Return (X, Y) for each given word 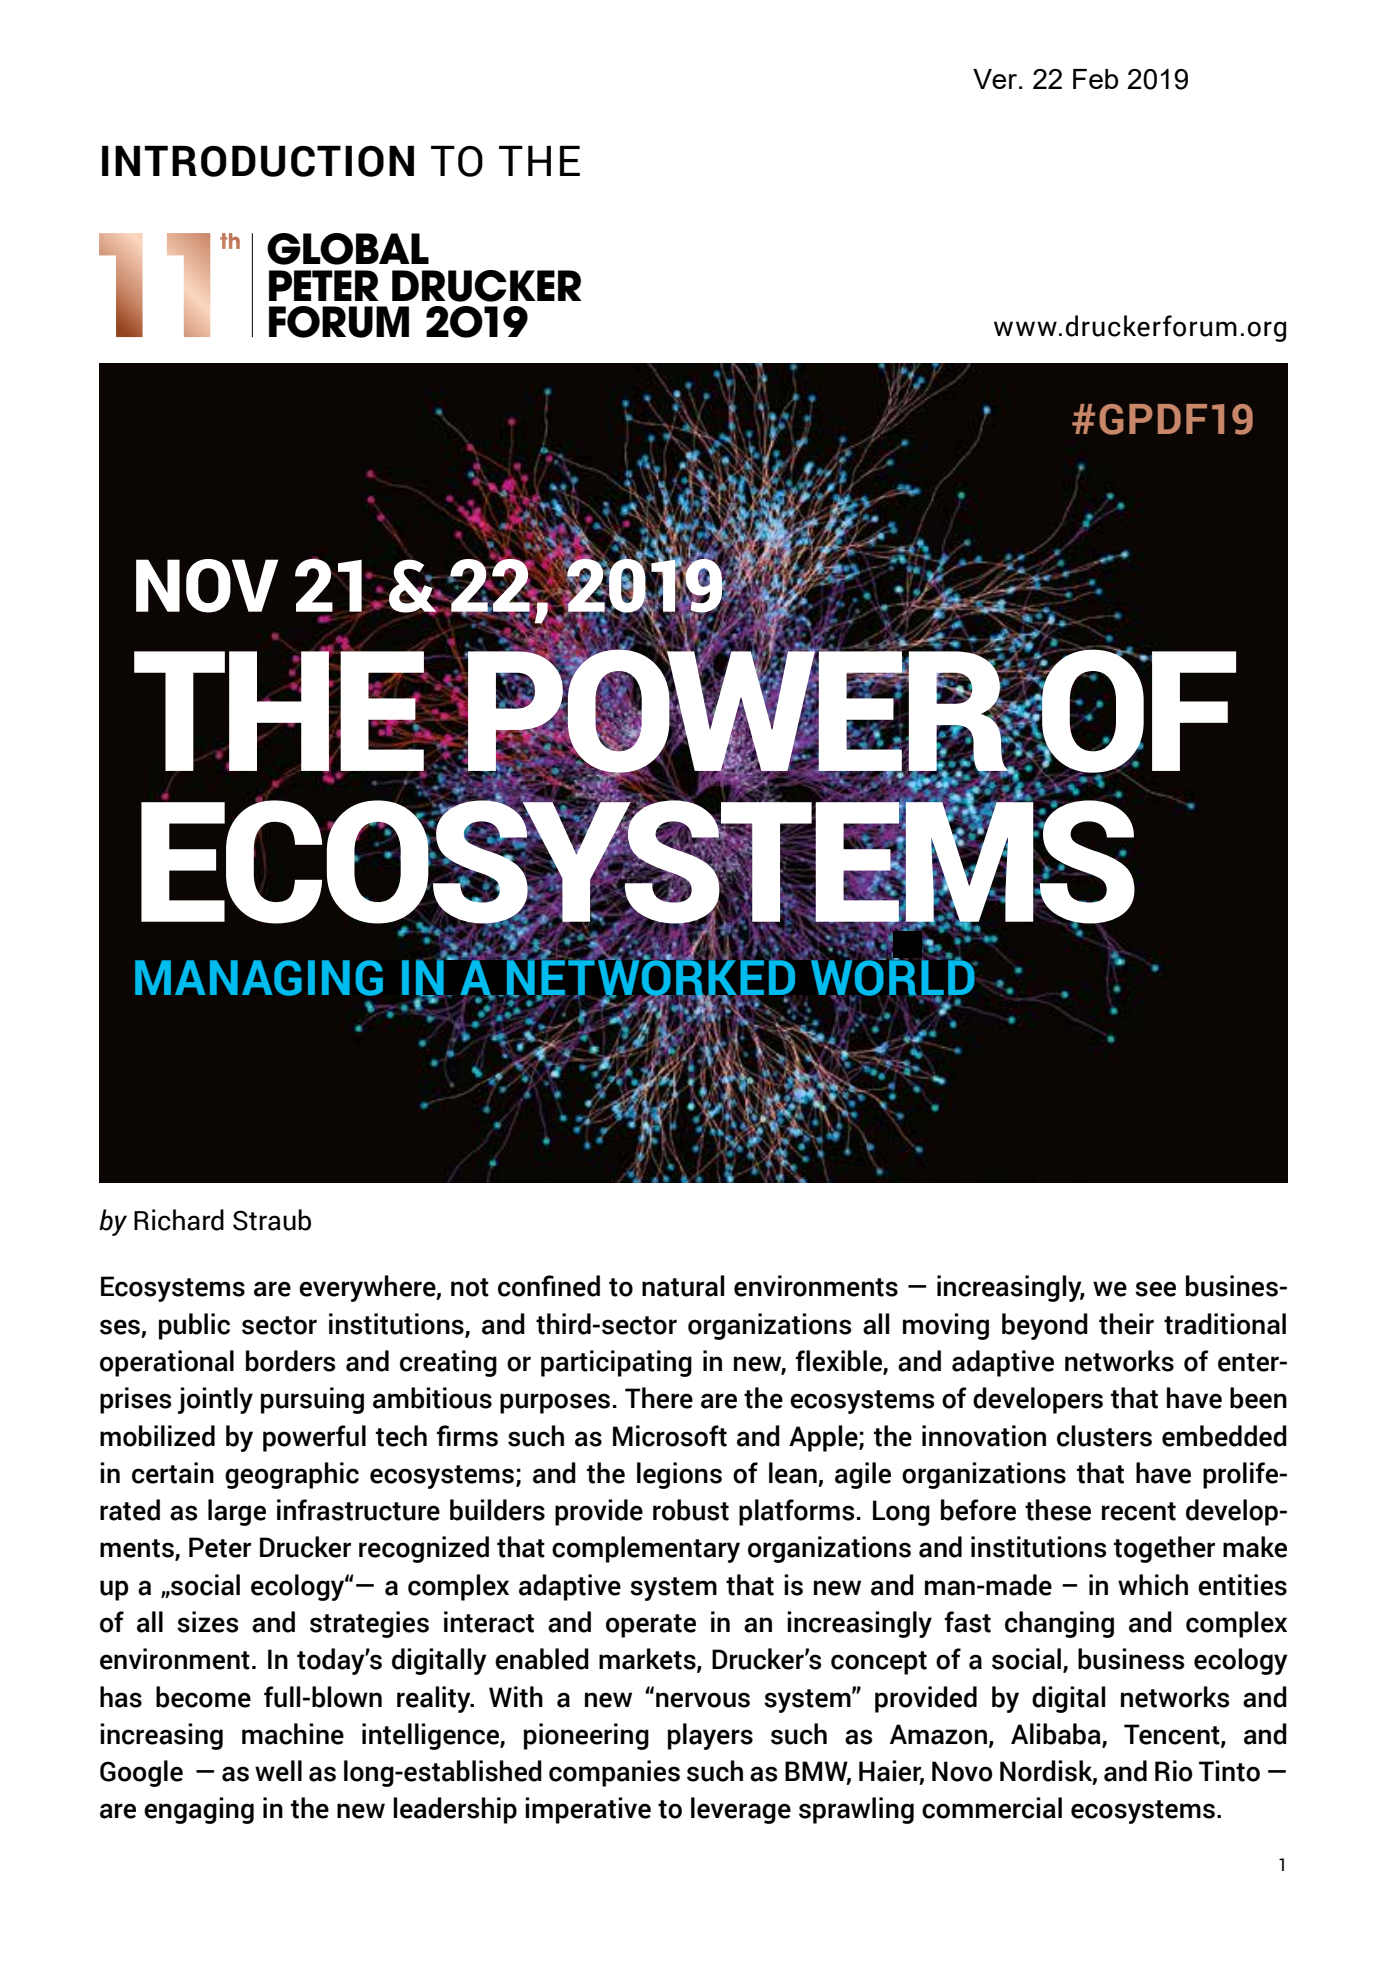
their (1126, 1324)
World (894, 978)
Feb (1095, 79)
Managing (259, 978)
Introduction (258, 161)
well (278, 1771)
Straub (272, 1220)
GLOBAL (348, 249)
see (1155, 1289)
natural (683, 1286)
